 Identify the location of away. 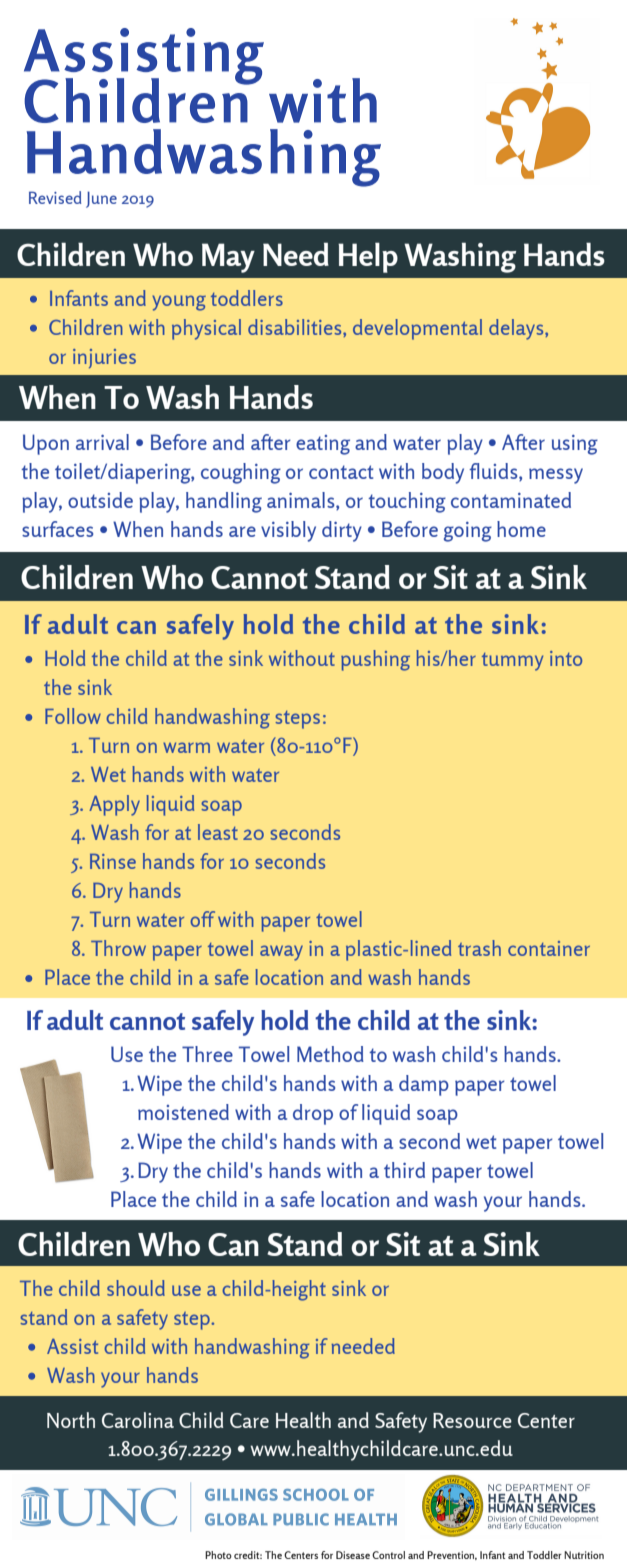
(281, 953).
